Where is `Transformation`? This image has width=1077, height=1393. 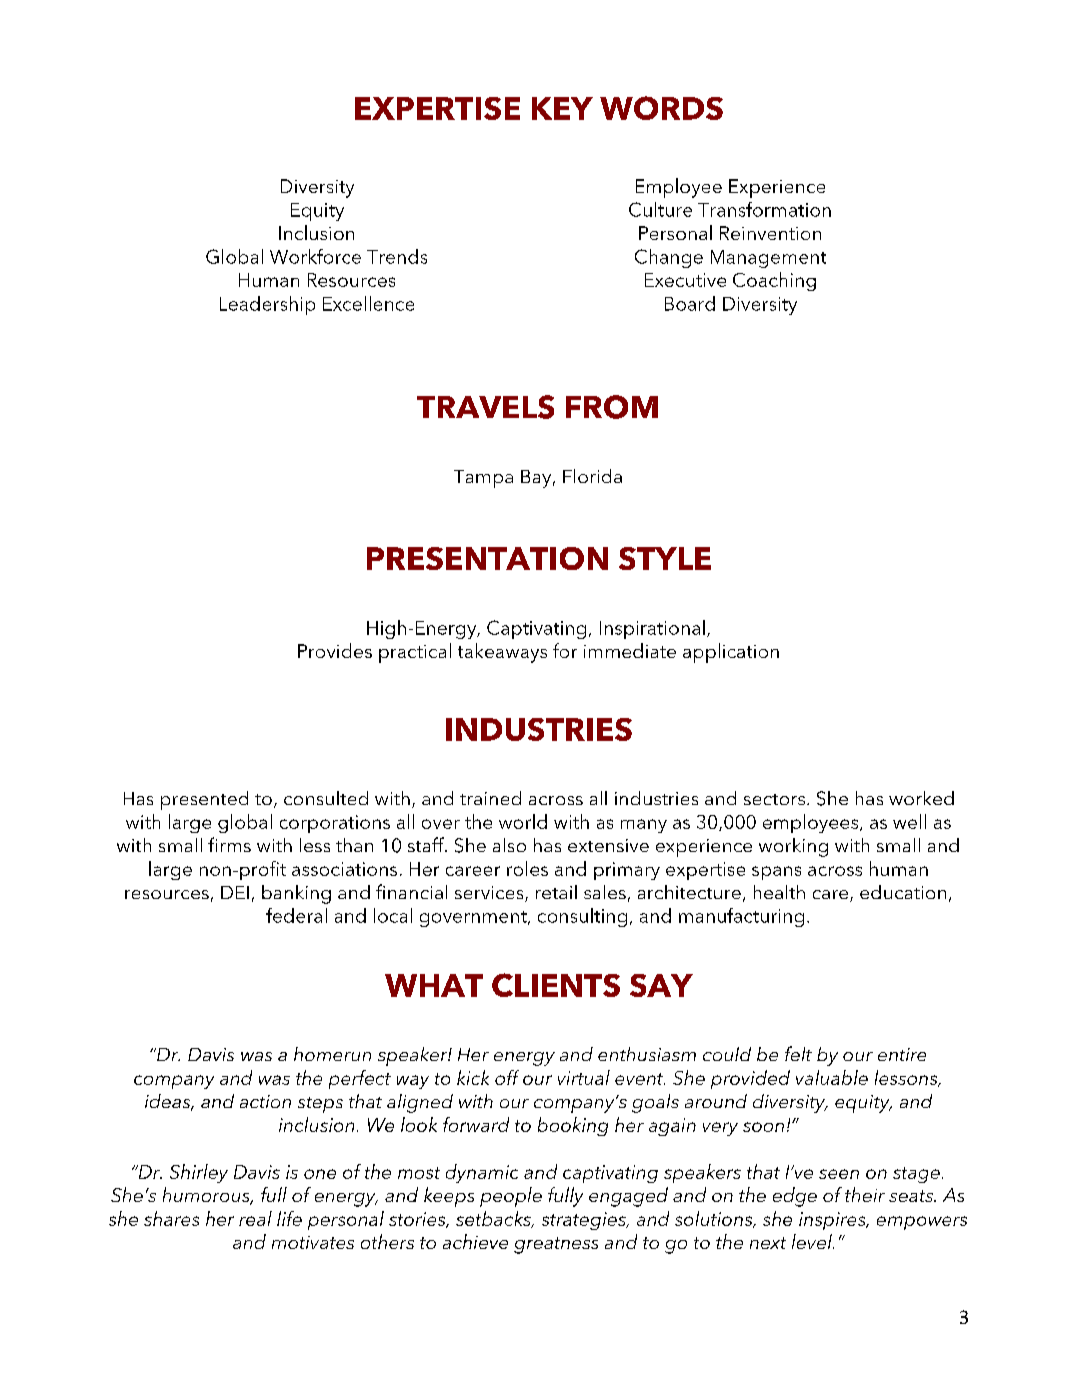 Transformation is located at coordinates (764, 209).
